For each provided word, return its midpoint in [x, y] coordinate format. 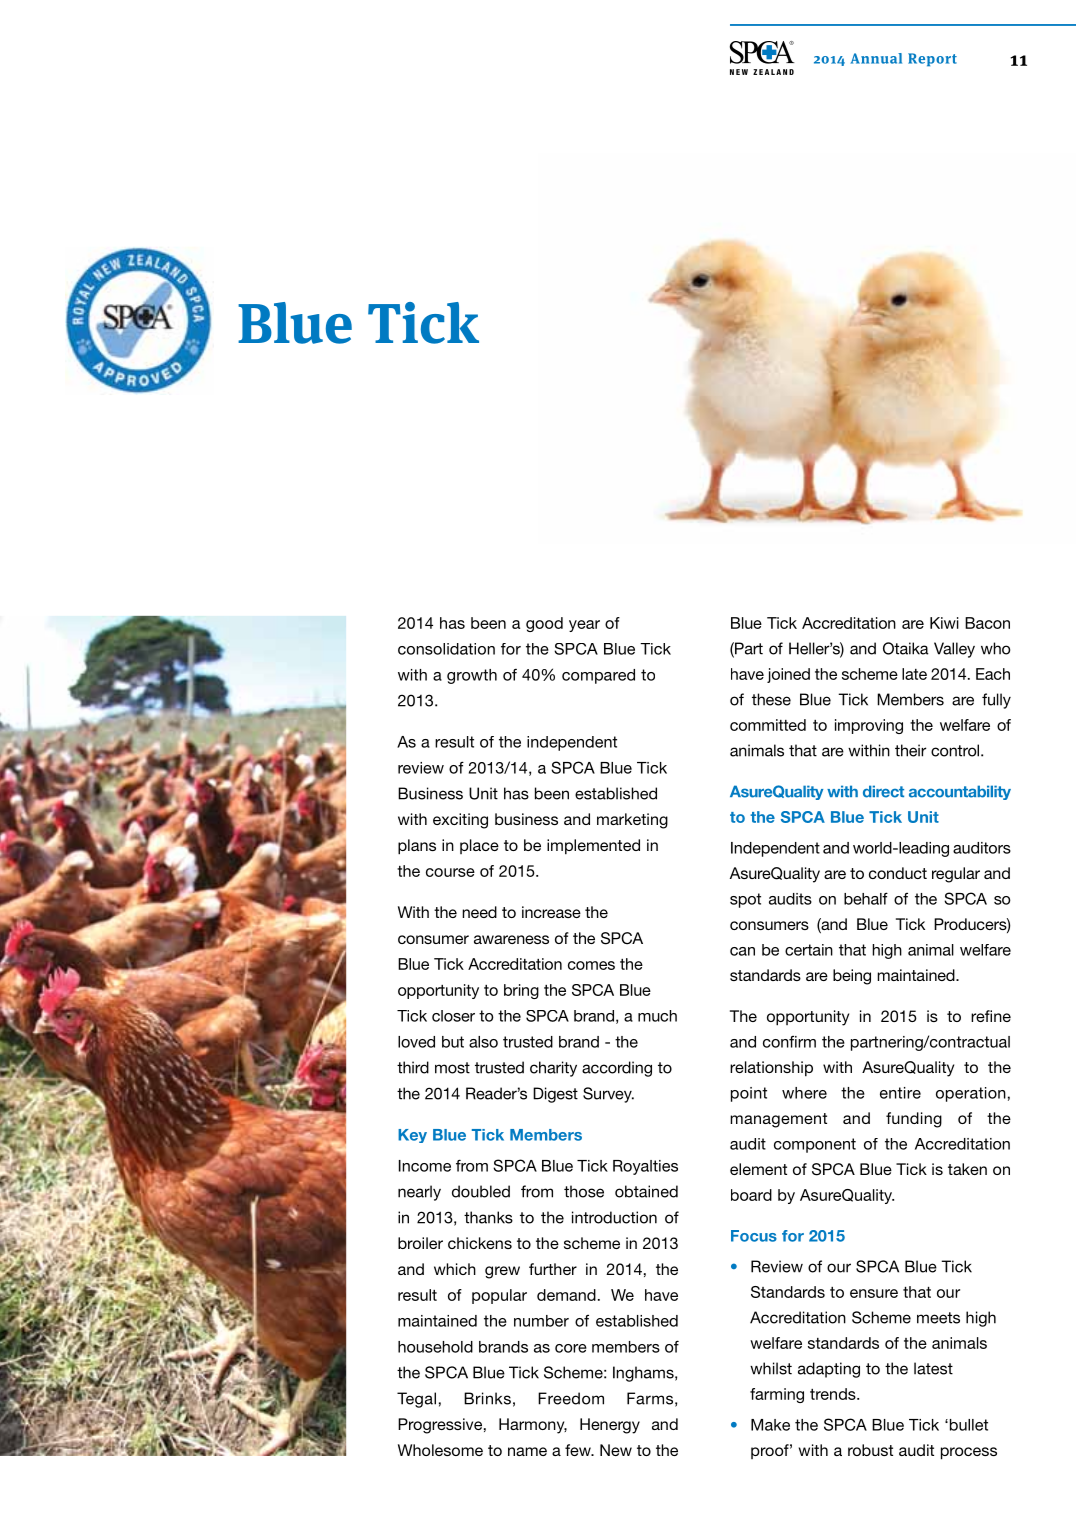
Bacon [987, 623]
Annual [876, 58]
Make [770, 1425]
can [742, 951]
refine [991, 1016]
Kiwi [944, 623]
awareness [511, 939]
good [544, 624]
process [969, 1453]
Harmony [533, 1426]
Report [932, 60]
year [584, 626]
